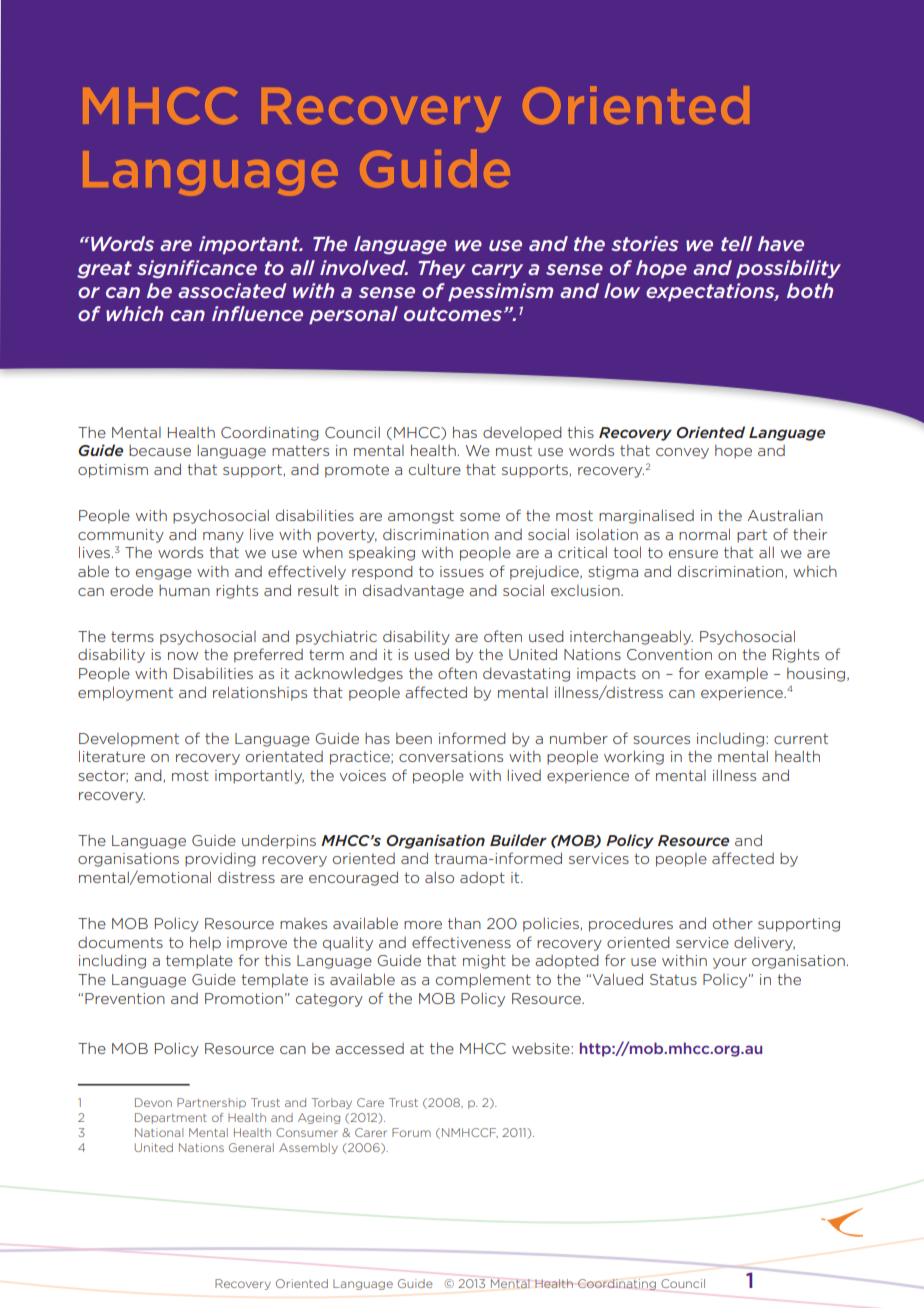 This screenshot has width=924, height=1308. I want to click on Forum, so click(411, 1132).
